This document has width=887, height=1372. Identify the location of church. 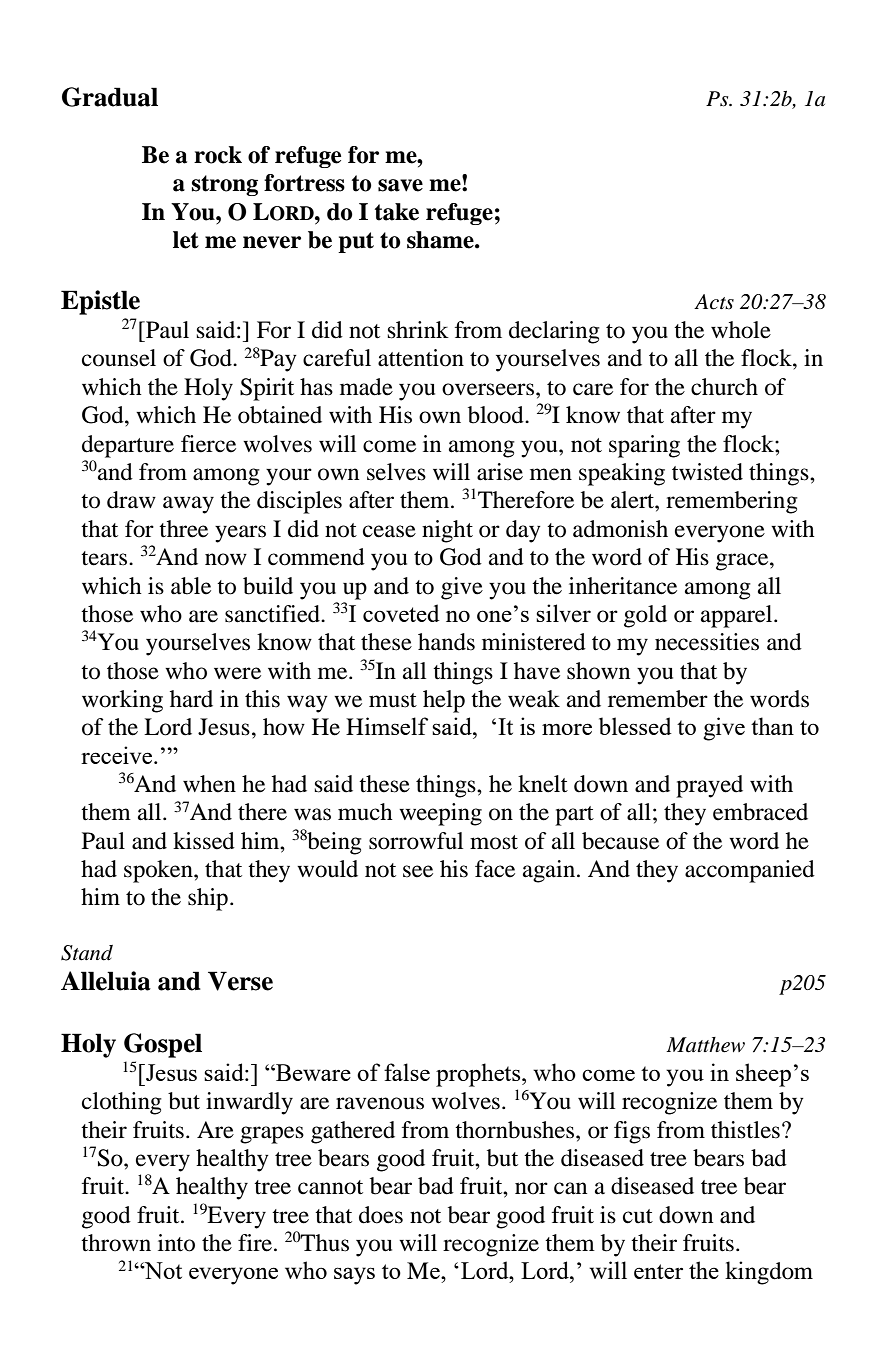
(724, 387).
